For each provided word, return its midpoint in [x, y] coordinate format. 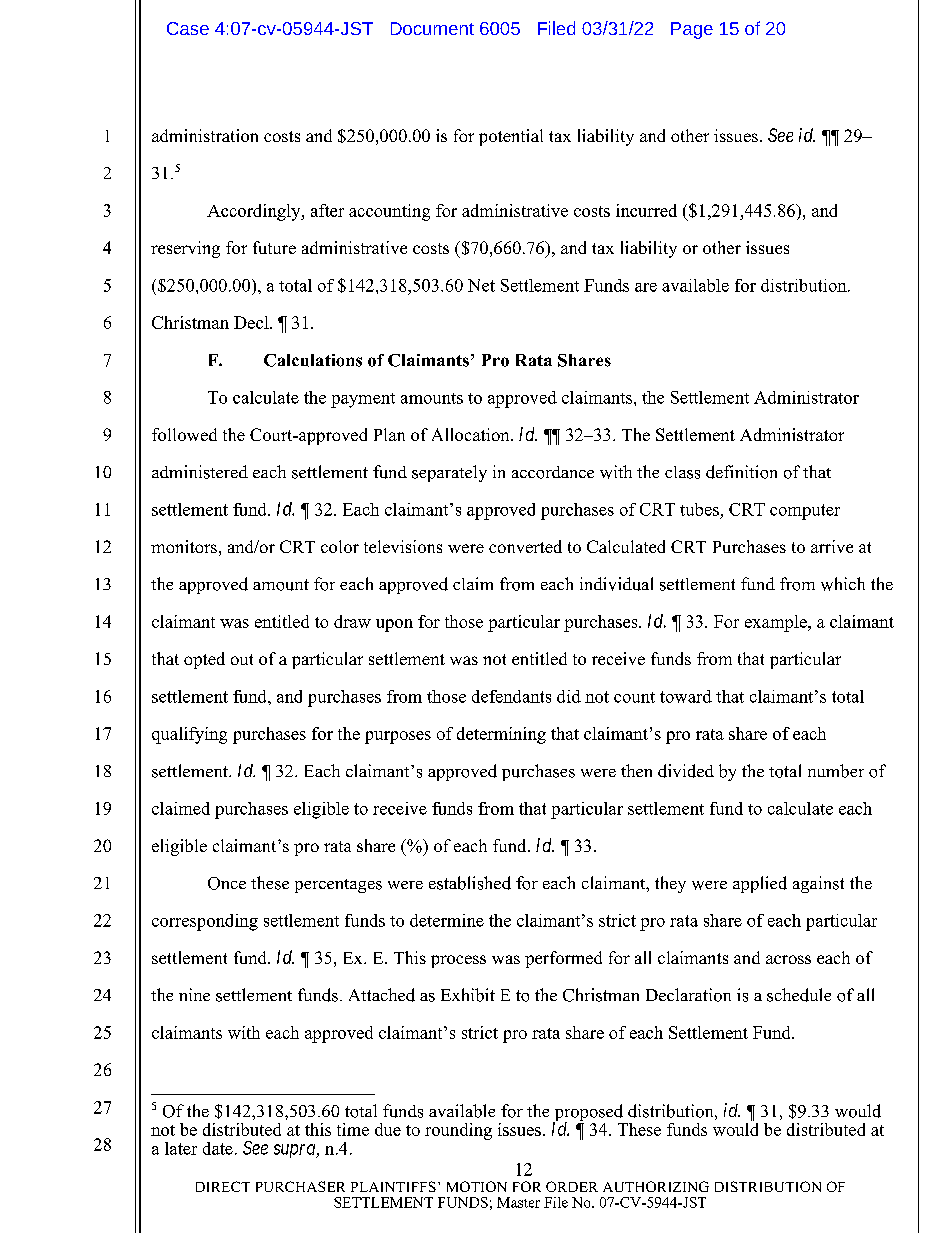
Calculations [313, 360]
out [242, 659]
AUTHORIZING [656, 1186]
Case [188, 28]
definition [741, 472]
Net [481, 285]
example [777, 623]
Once [227, 883]
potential [511, 137]
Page [692, 30]
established [470, 883]
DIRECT [223, 1186]
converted [525, 546]
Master [518, 1202]
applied [760, 884]
